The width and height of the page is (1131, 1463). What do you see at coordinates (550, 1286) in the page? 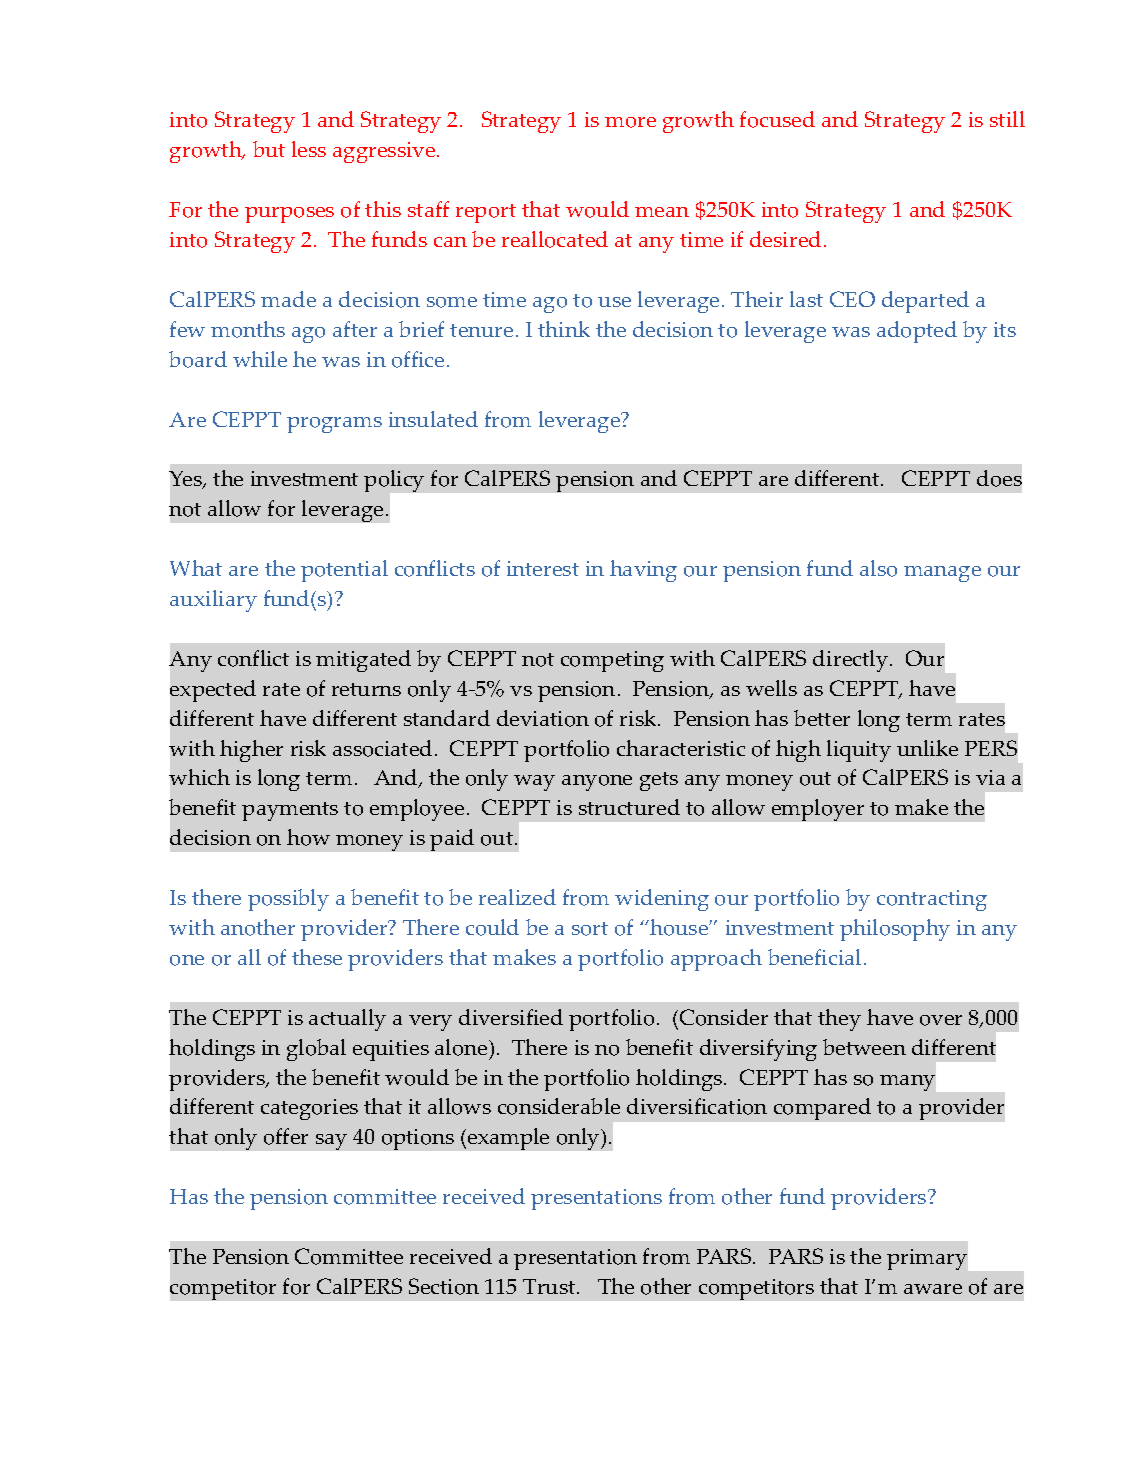
I see `Trust` at bounding box center [550, 1286].
